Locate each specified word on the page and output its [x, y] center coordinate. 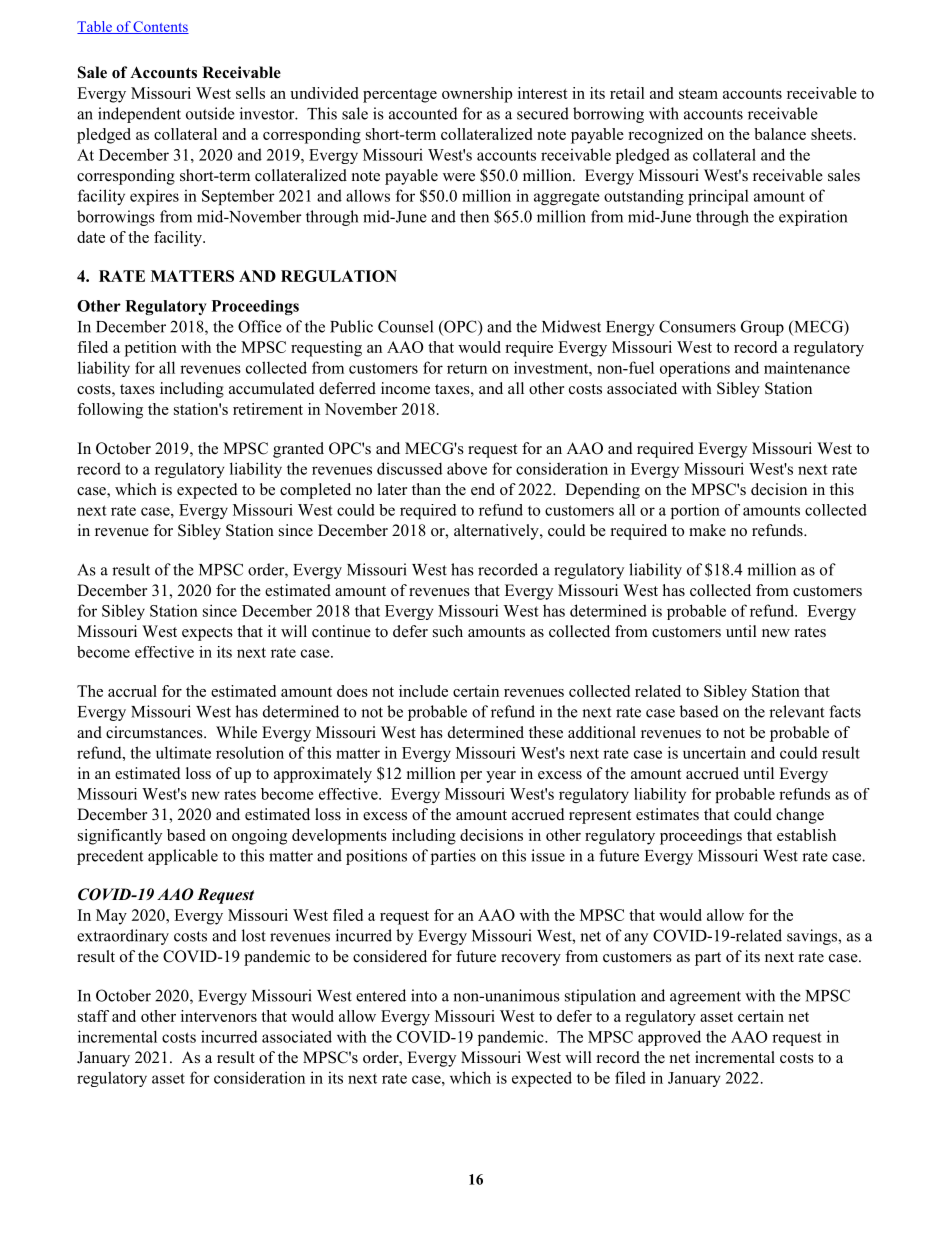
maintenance [807, 368]
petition [151, 349]
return [467, 368]
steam [698, 94]
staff [93, 1016]
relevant [796, 711]
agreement [705, 998]
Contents [160, 27]
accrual [132, 691]
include [423, 691]
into [424, 995]
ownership [477, 95]
